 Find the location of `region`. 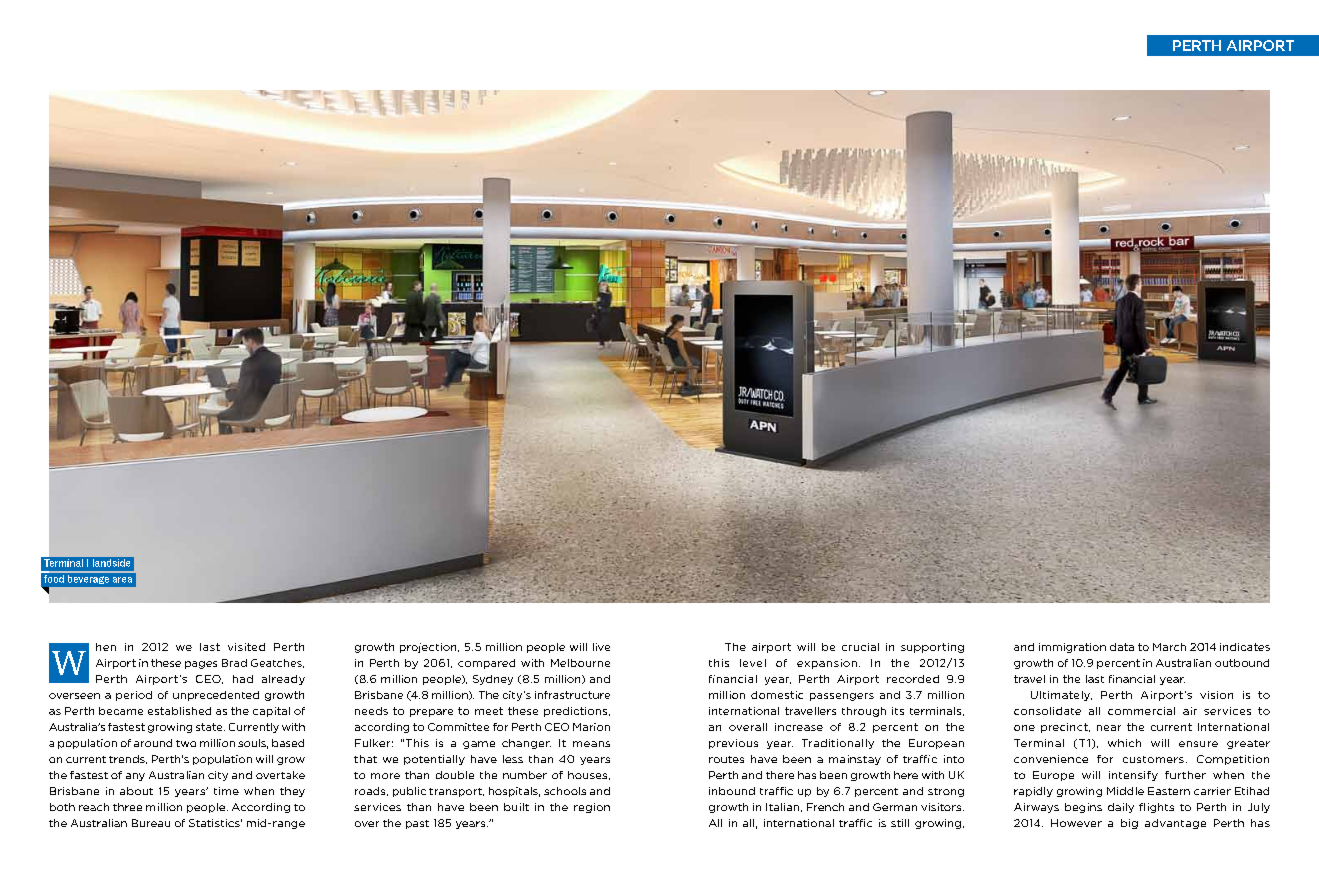

region is located at coordinates (592, 808).
